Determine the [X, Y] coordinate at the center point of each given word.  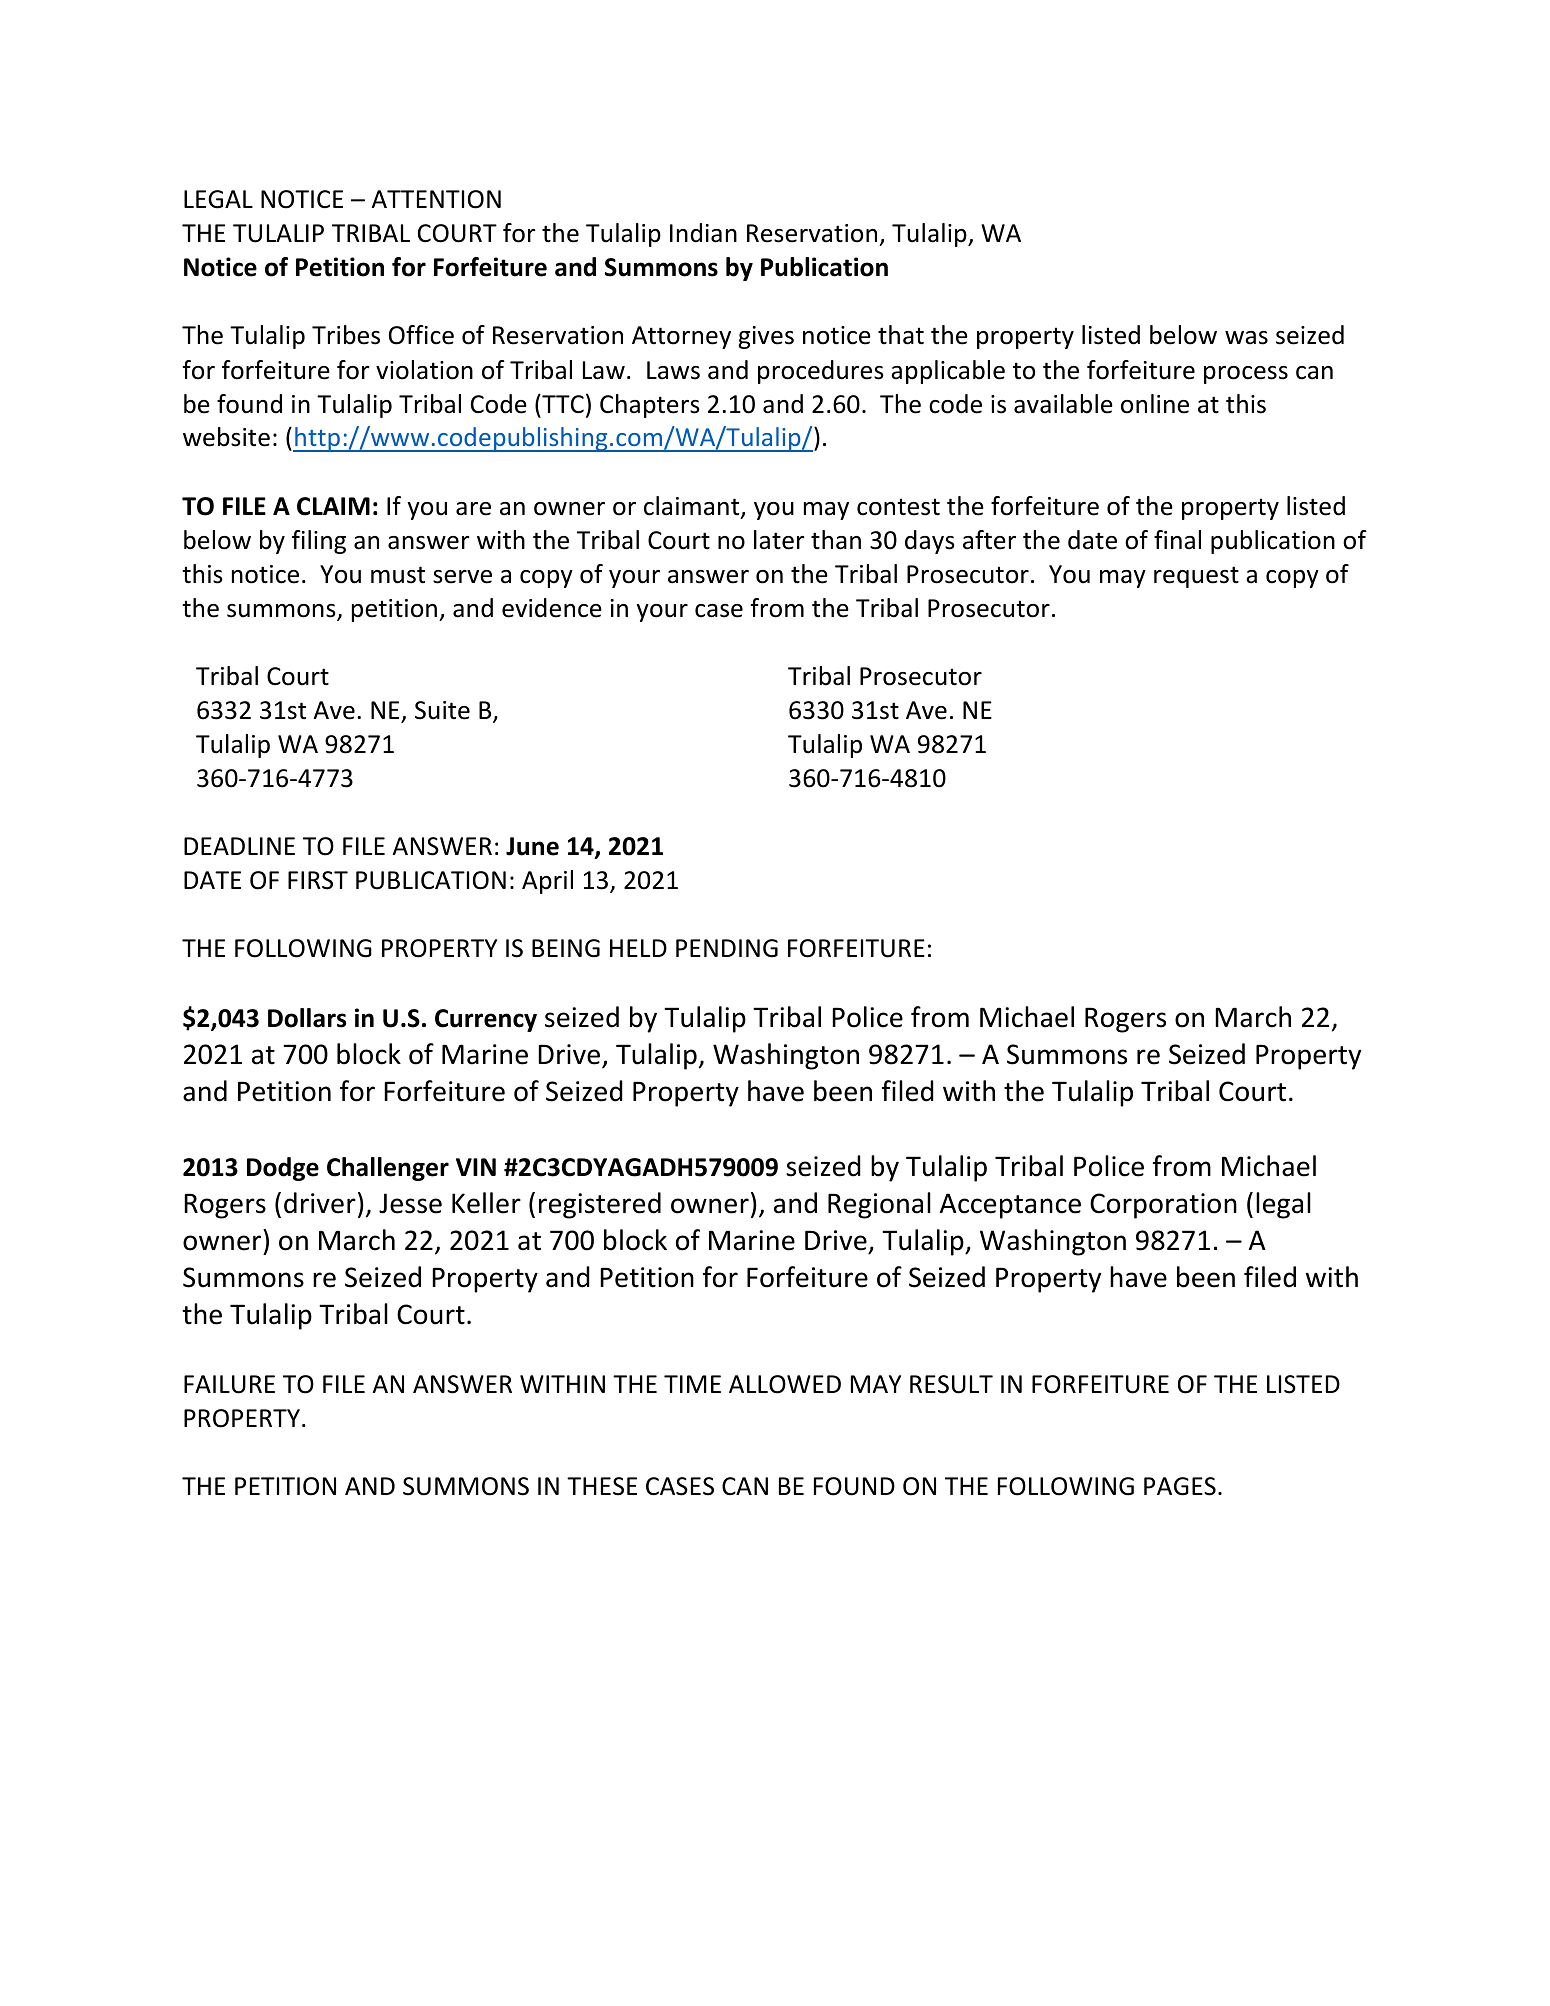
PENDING [727, 948]
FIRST [318, 880]
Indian [703, 233]
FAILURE [229, 1384]
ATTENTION [436, 199]
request [1196, 577]
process [1246, 375]
